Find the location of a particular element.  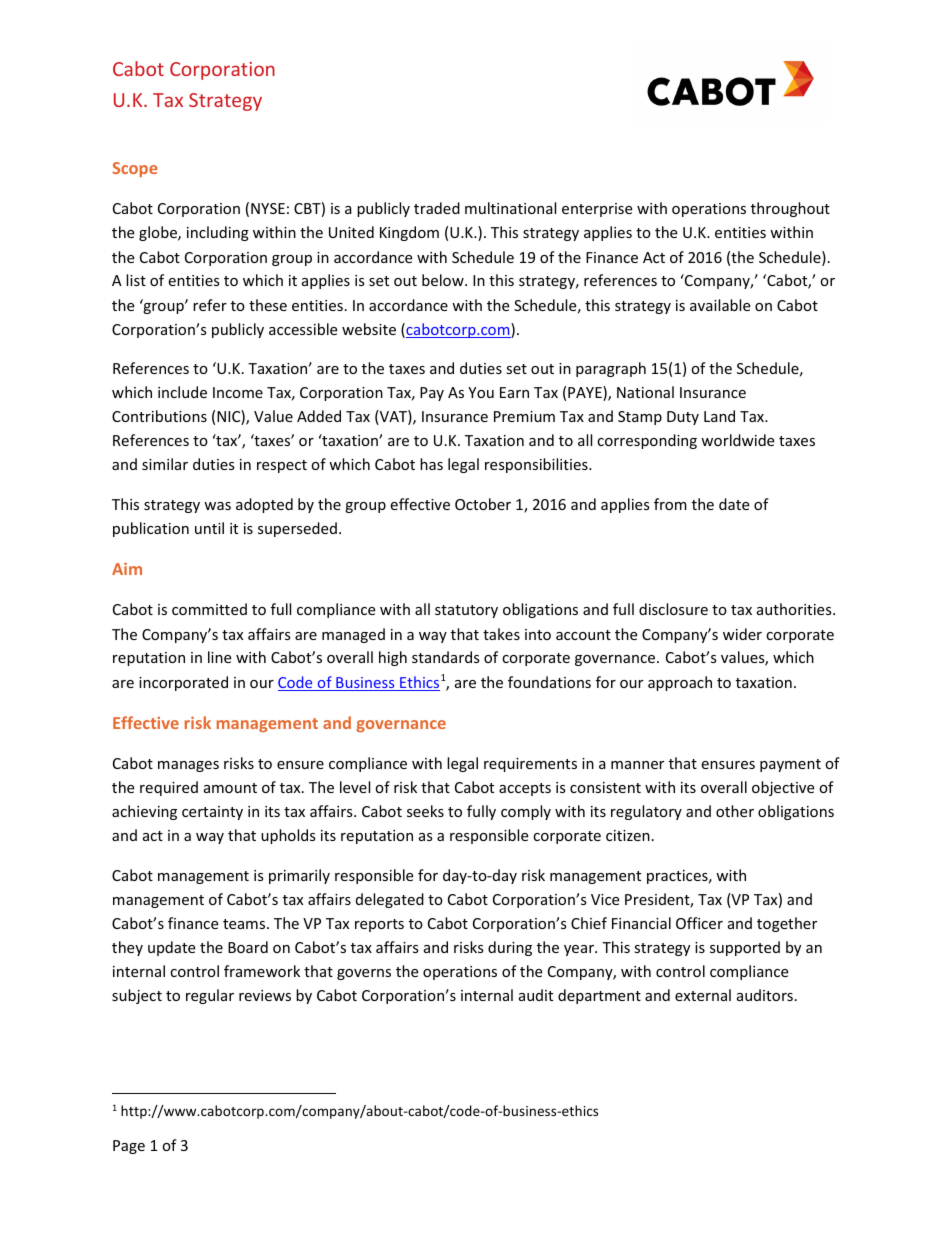

including is located at coordinates (218, 233).
